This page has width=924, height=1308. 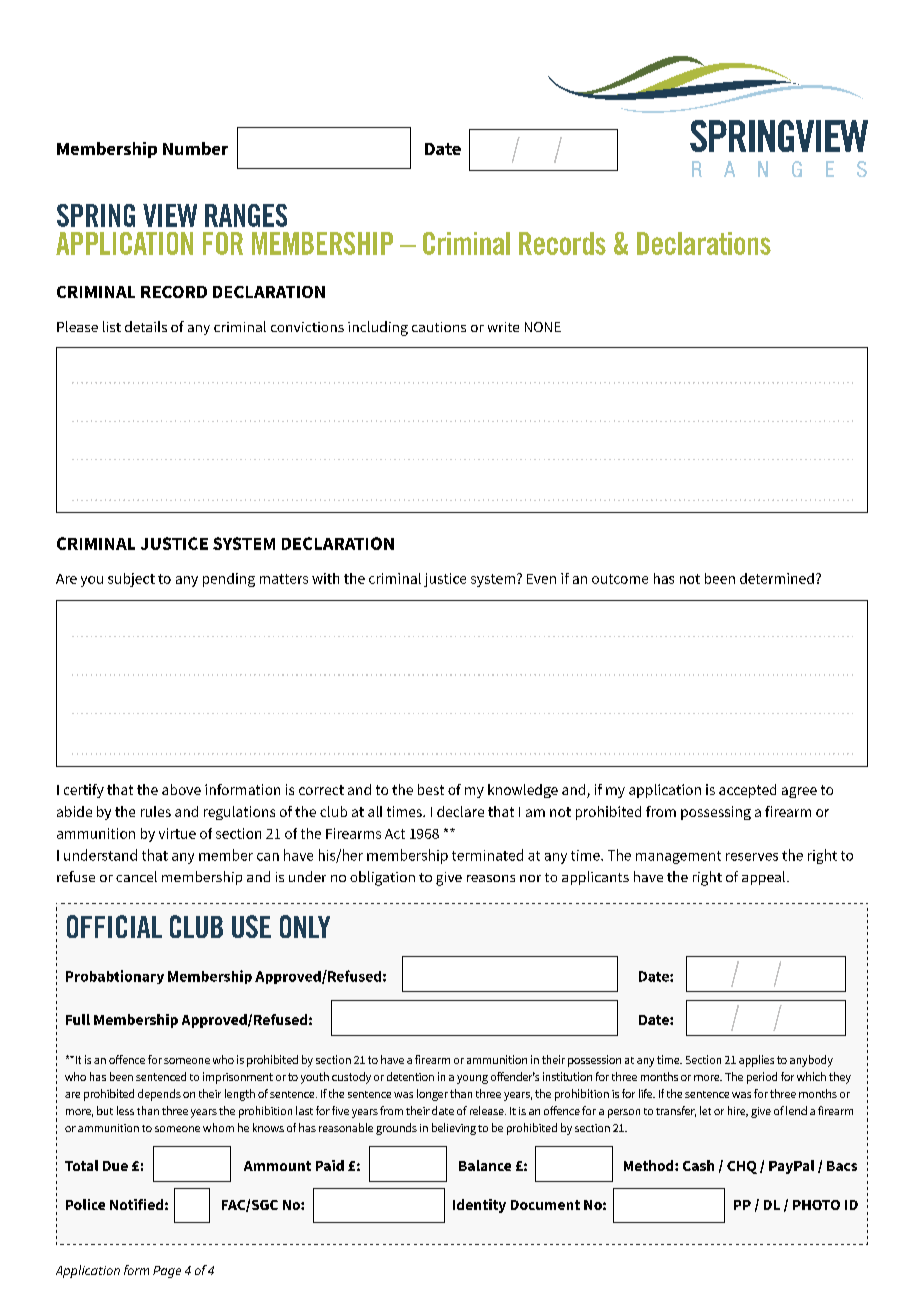 I want to click on Identity, so click(x=479, y=1206).
